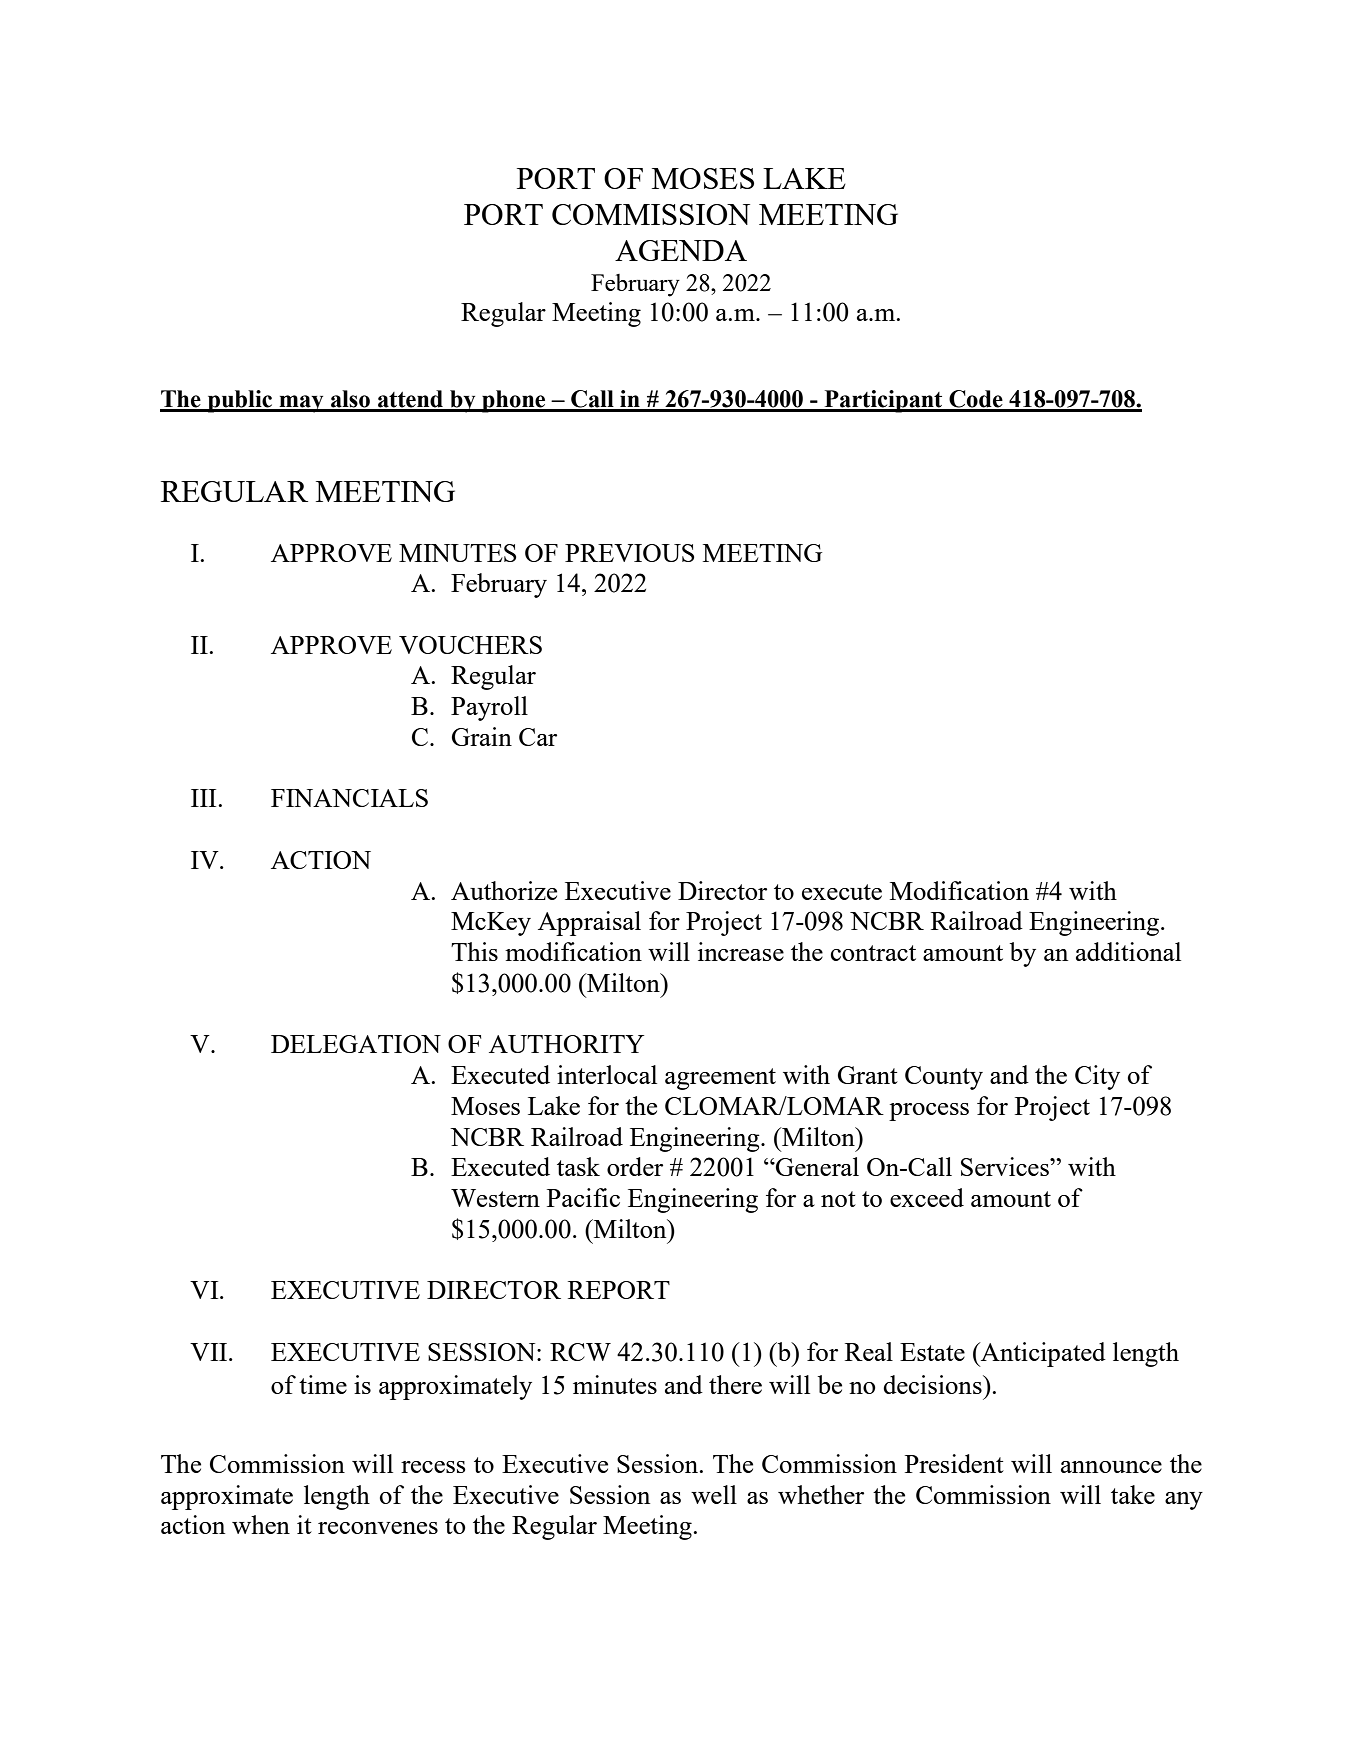 The width and height of the screenshot is (1363, 1764). I want to click on FINANCIALS, so click(349, 798).
